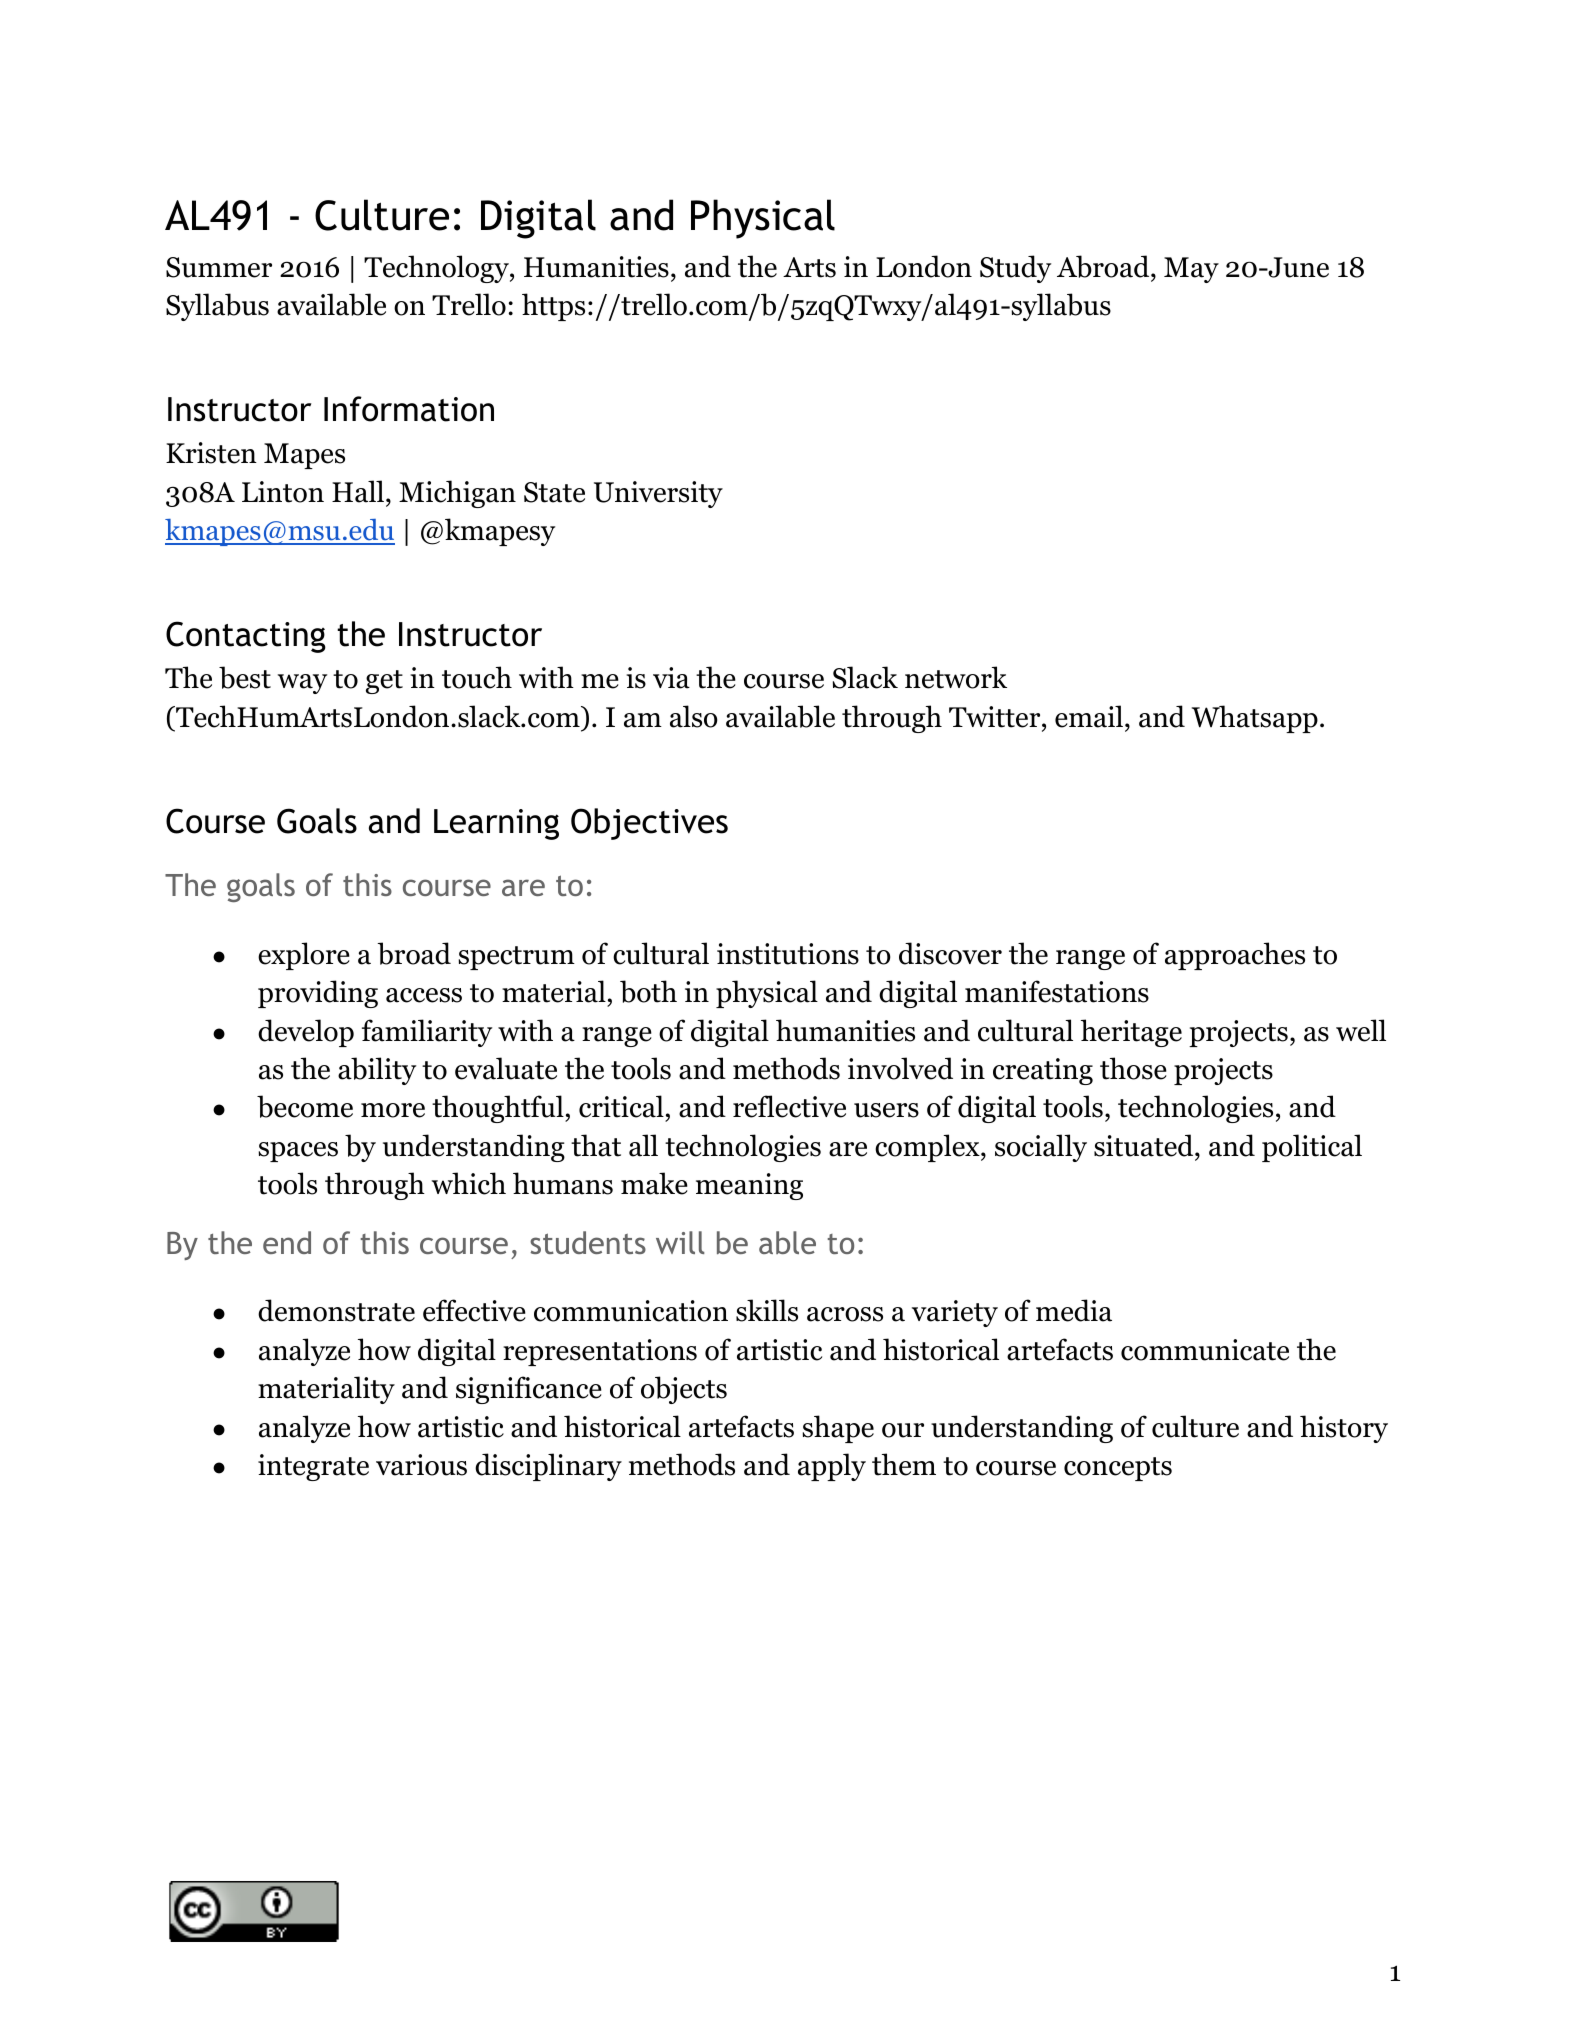 The width and height of the page is (1570, 2032). Describe the element at coordinates (1191, 270) in the page. I see `May` at that location.
